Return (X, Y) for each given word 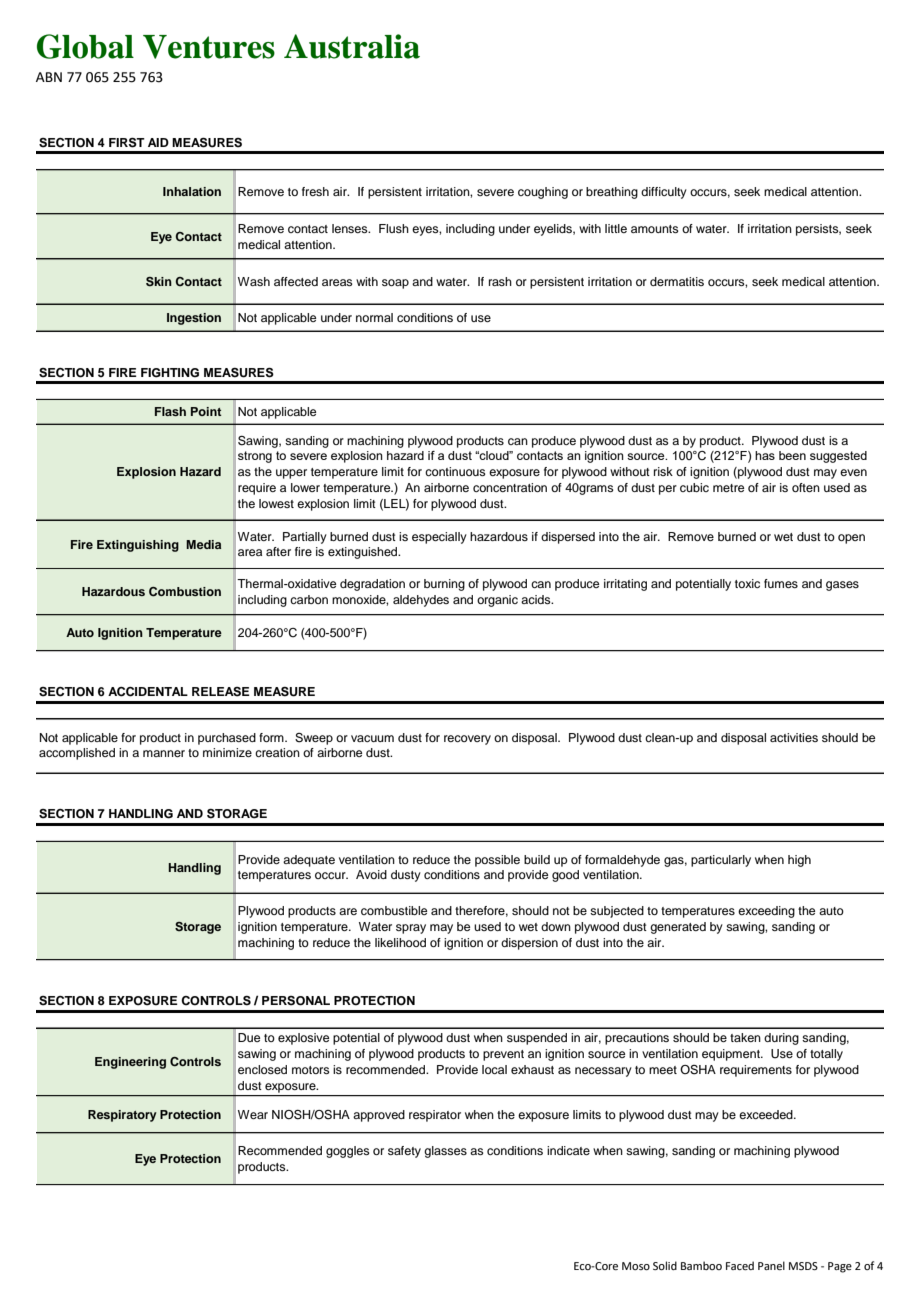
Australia (352, 46)
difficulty (664, 193)
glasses (445, 1152)
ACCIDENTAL (148, 692)
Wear (253, 1114)
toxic (747, 583)
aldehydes (421, 601)
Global (85, 46)
